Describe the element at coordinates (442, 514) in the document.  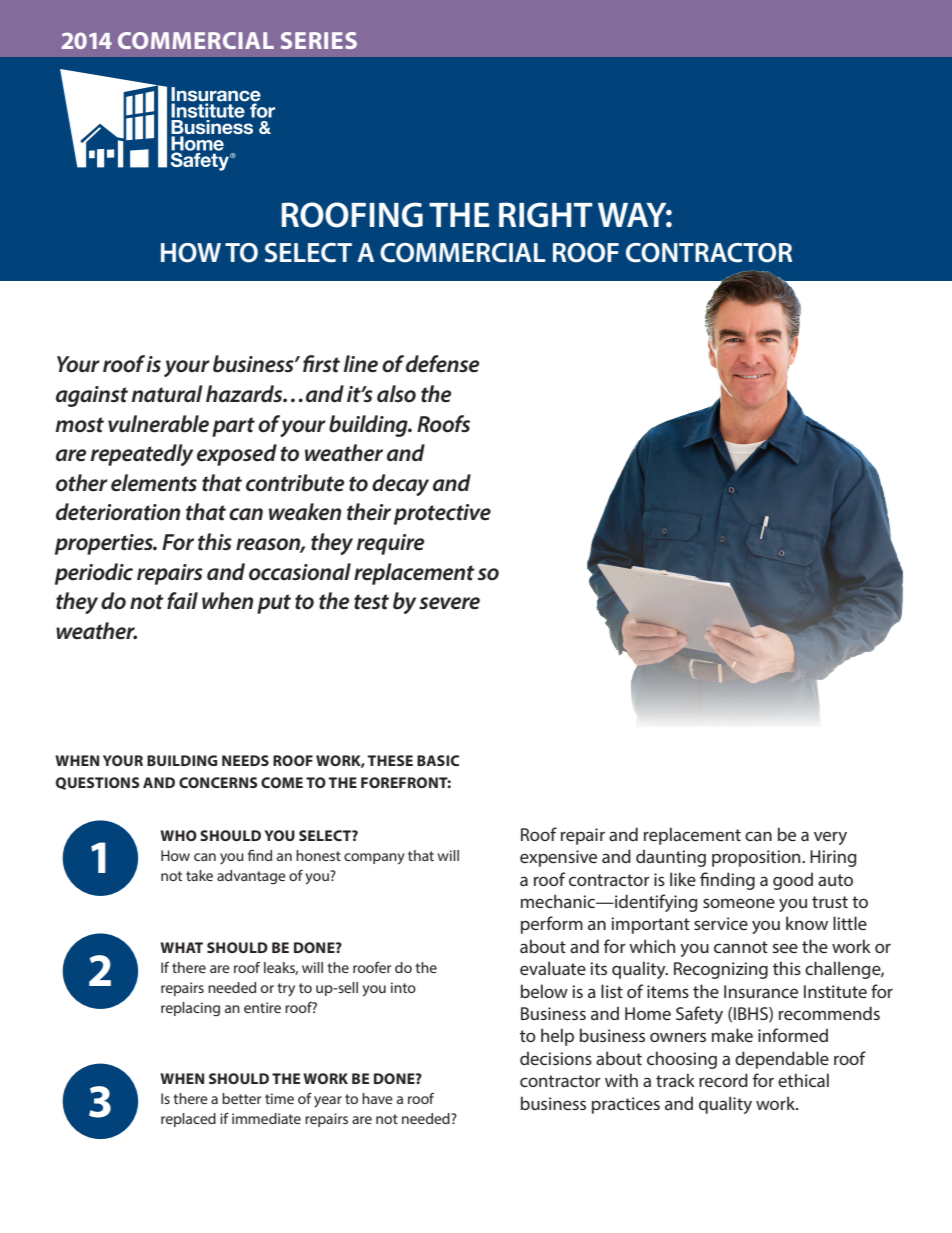
I see `protective` at that location.
